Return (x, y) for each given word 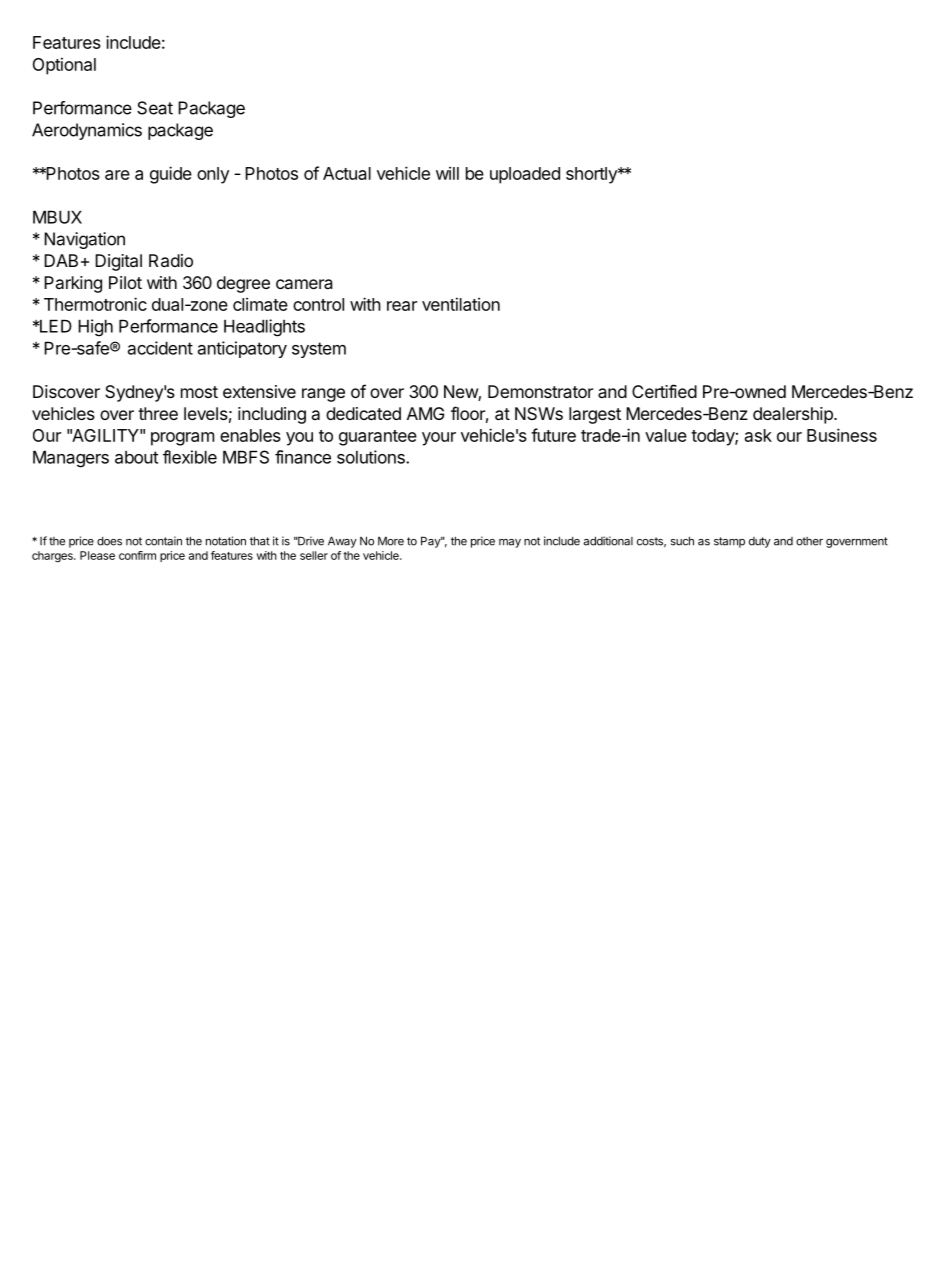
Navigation (84, 240)
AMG (425, 413)
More (391, 541)
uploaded (525, 175)
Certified (664, 391)
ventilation (461, 304)
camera (304, 284)
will (447, 173)
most (199, 392)
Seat (155, 108)
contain (163, 541)
